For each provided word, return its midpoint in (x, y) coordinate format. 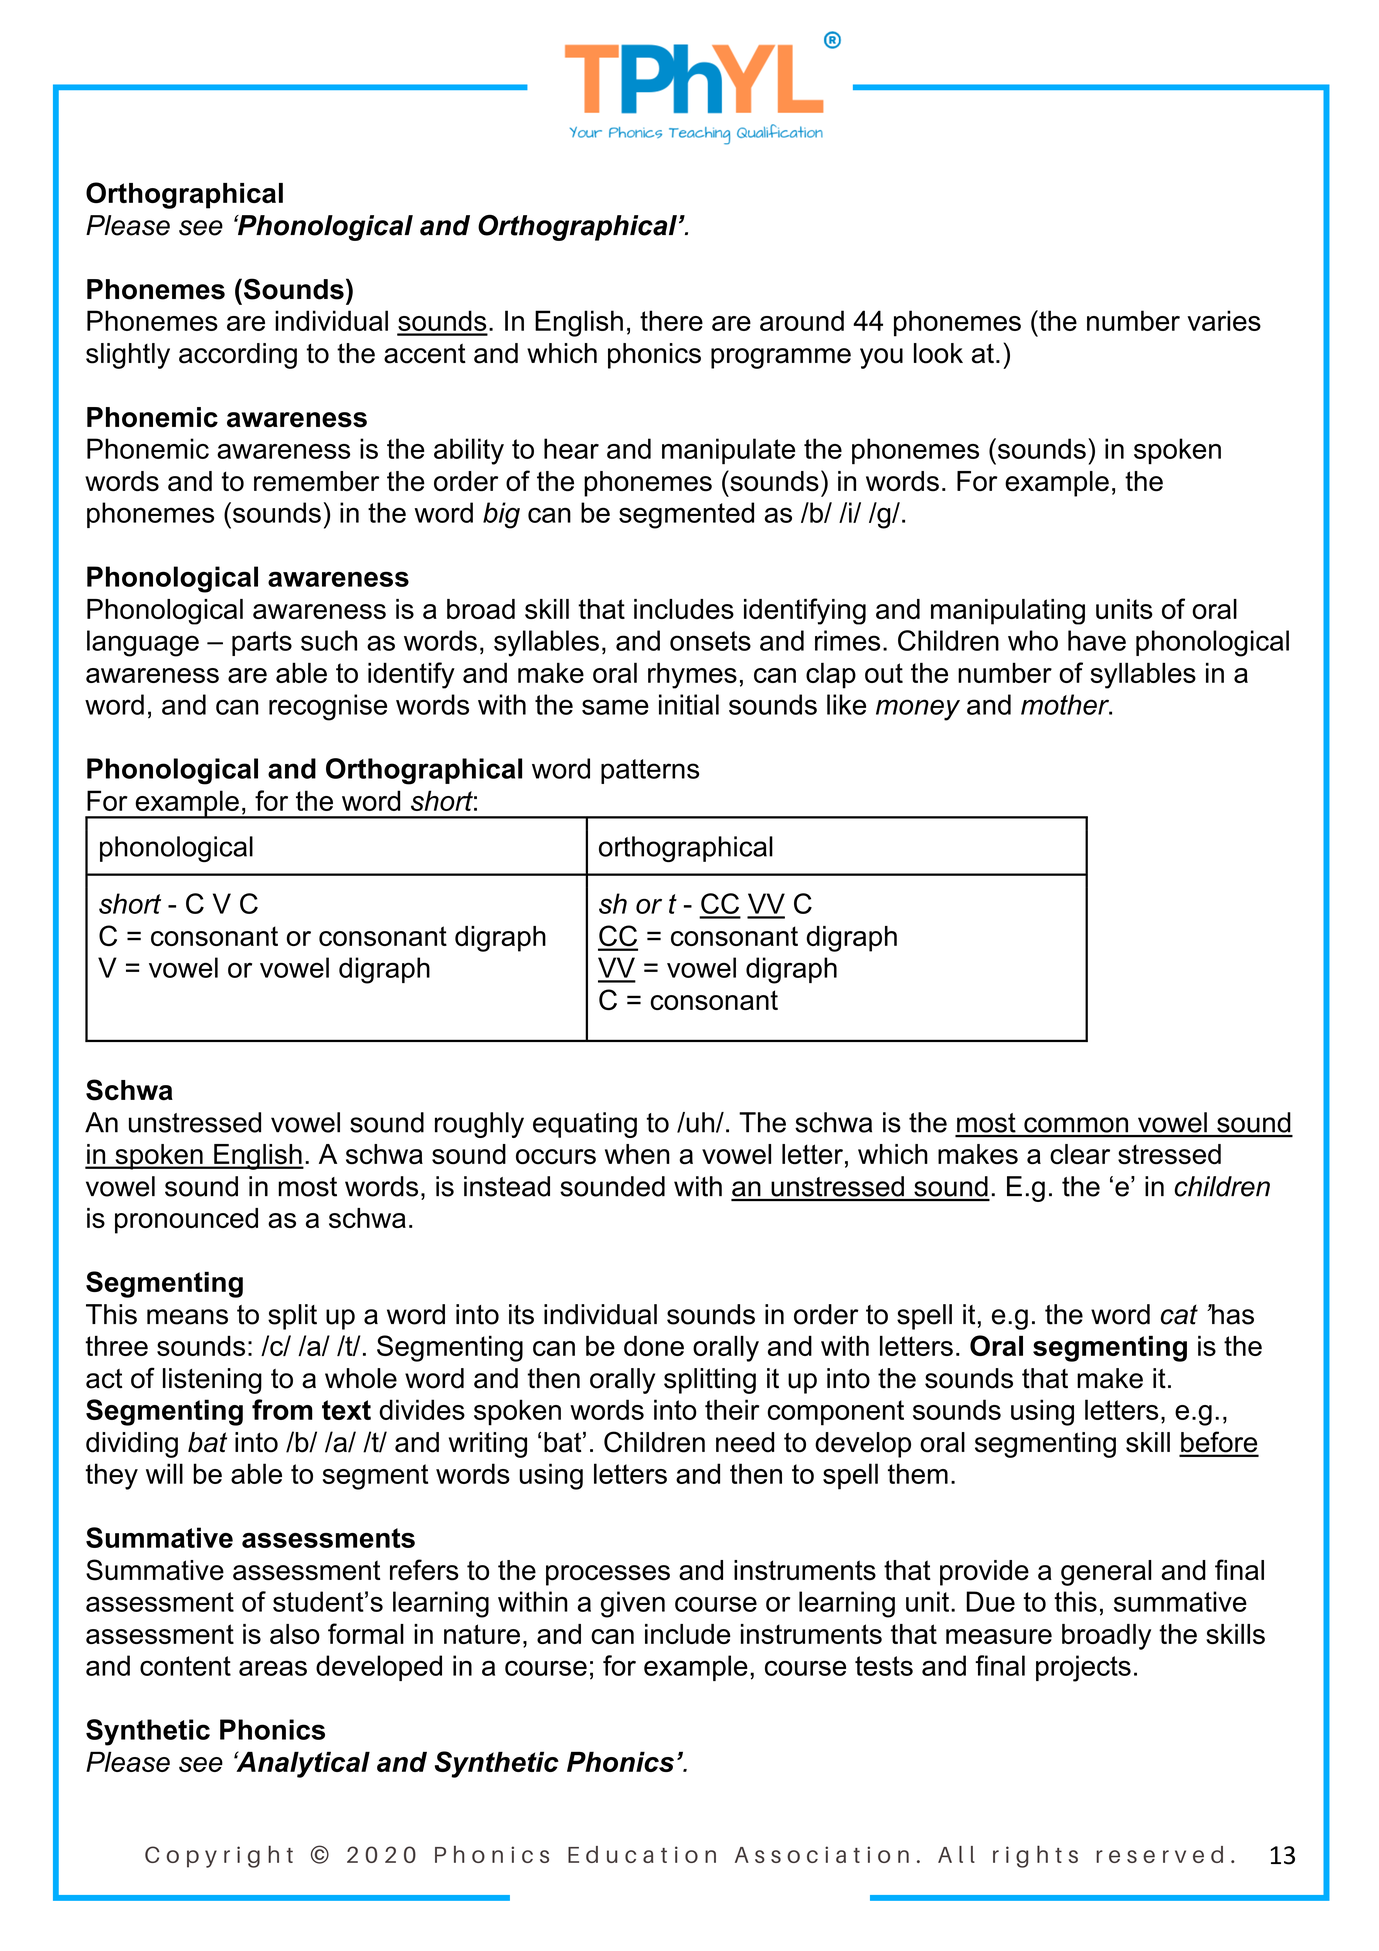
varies (1224, 320)
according (238, 356)
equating (585, 1125)
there (671, 320)
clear (1080, 1154)
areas (273, 1668)
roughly (479, 1125)
